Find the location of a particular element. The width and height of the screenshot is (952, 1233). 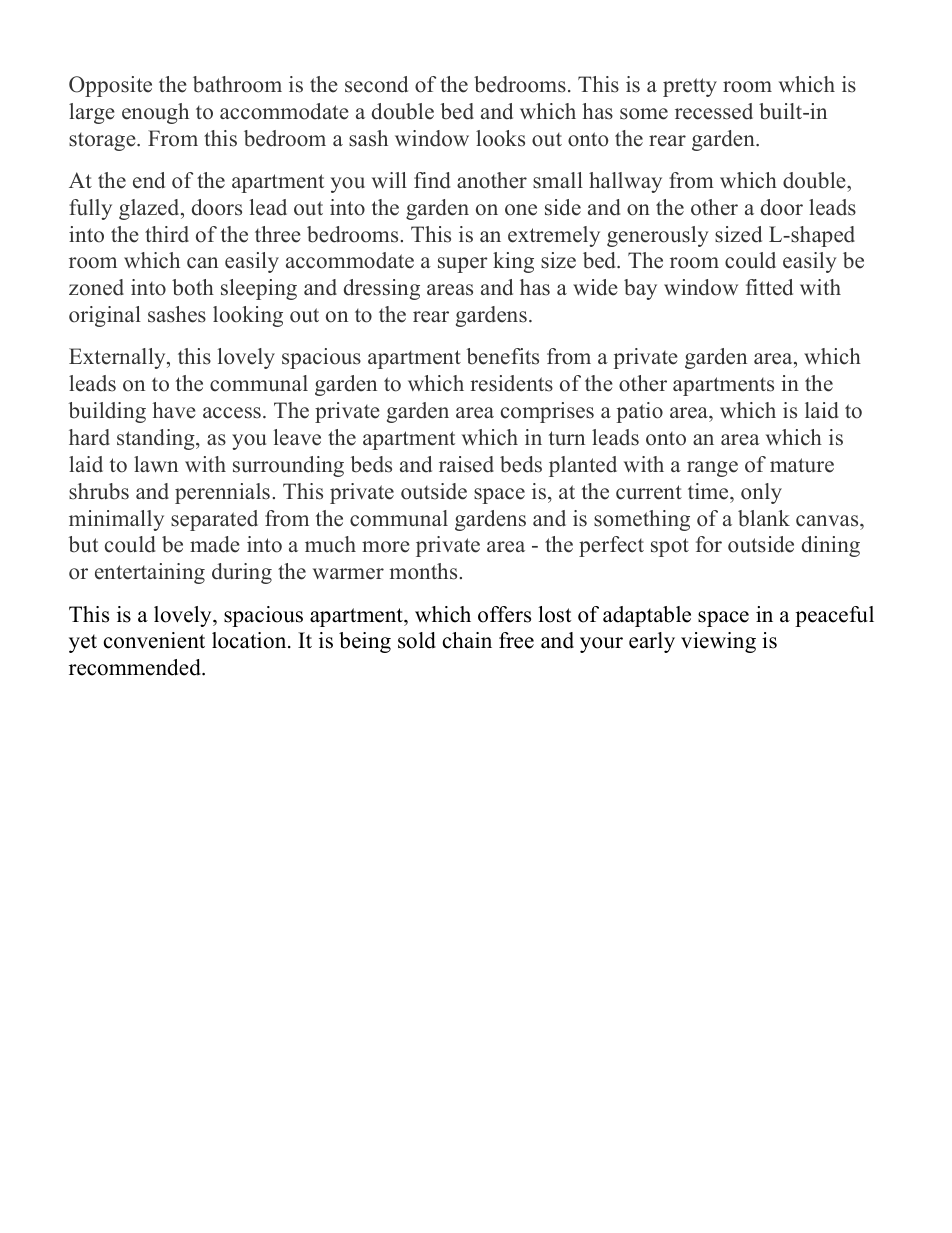

both is located at coordinates (193, 287).
